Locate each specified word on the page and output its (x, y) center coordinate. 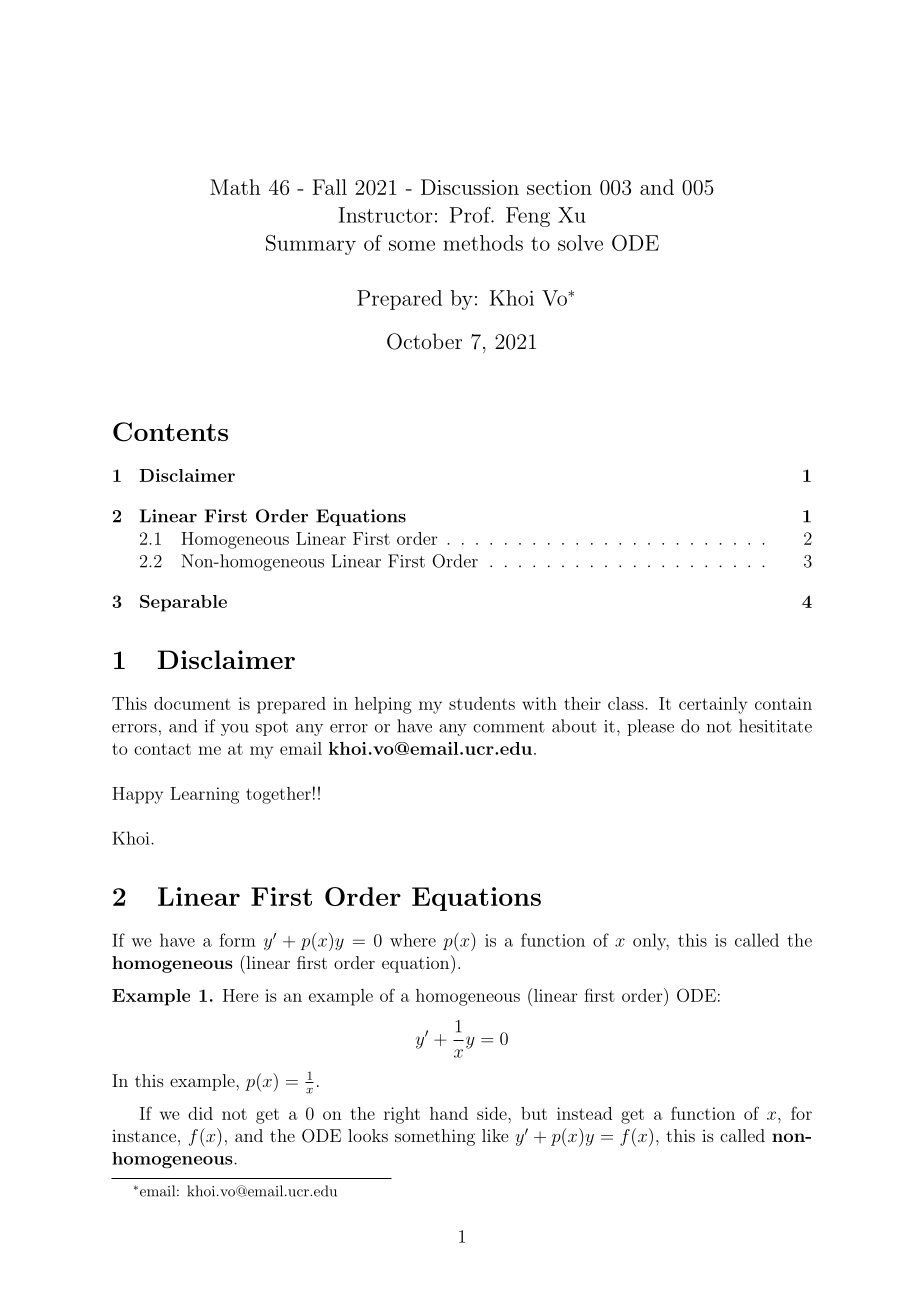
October (424, 341)
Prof (471, 215)
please (650, 727)
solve (580, 243)
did (200, 1113)
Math (235, 187)
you (235, 730)
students (482, 703)
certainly (713, 705)
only (651, 941)
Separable (183, 603)
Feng (528, 217)
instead (584, 1113)
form (237, 940)
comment (509, 727)
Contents (170, 432)
